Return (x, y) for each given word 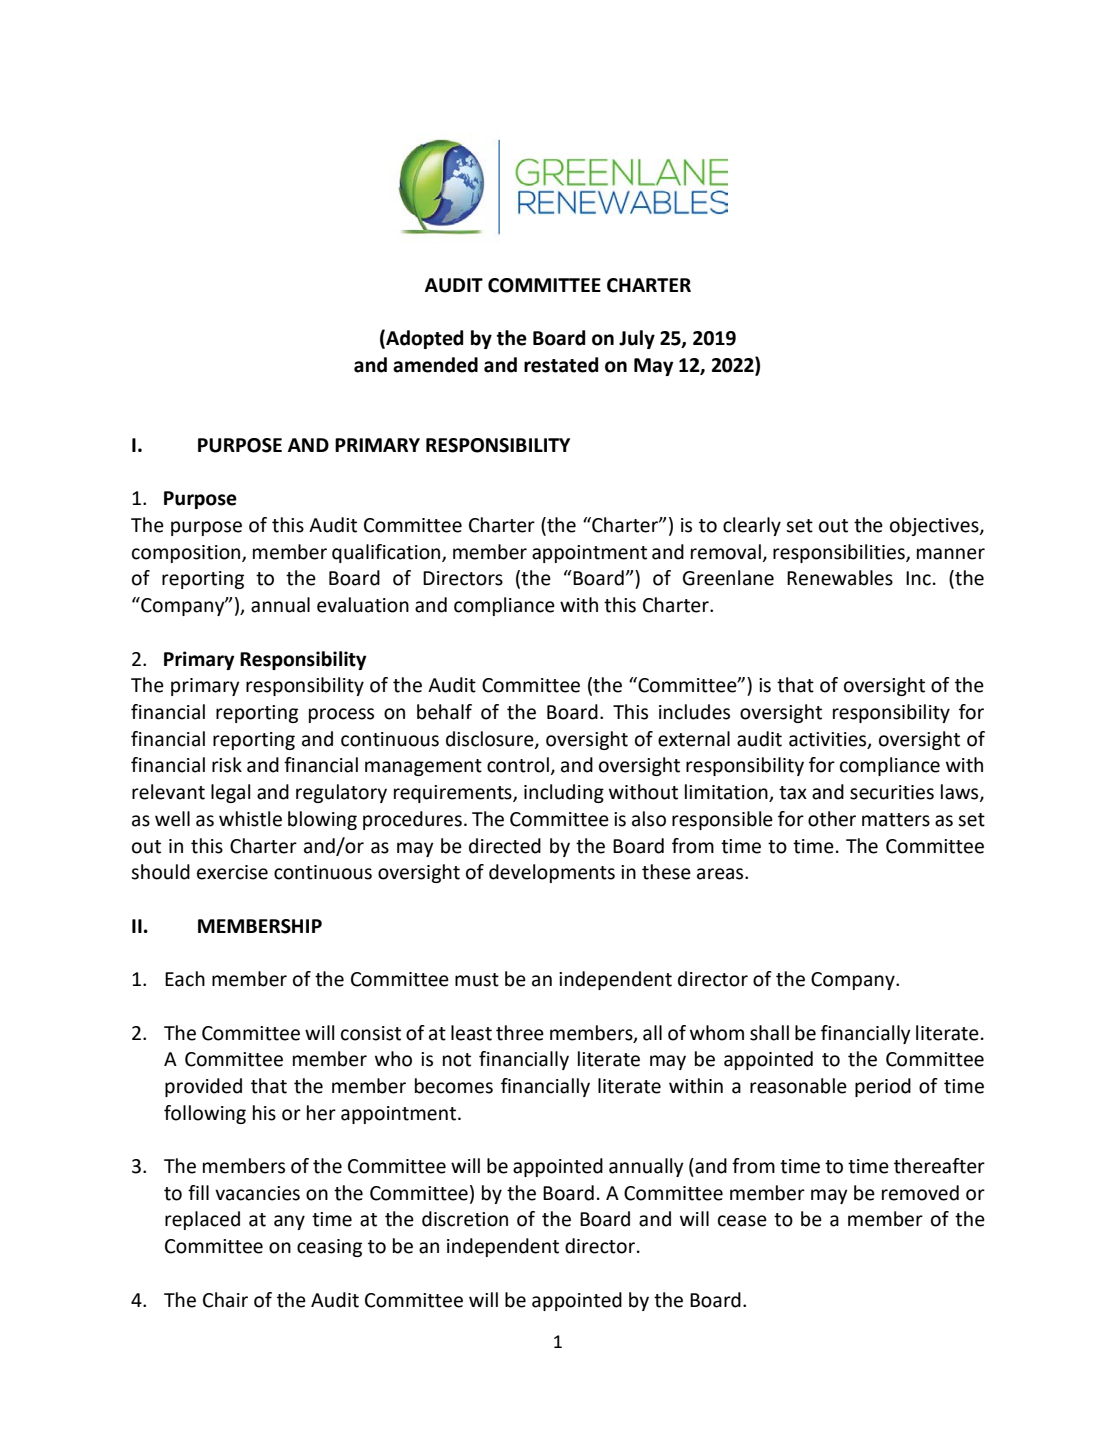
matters (896, 820)
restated (561, 365)
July (637, 339)
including (564, 793)
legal (230, 793)
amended (435, 365)
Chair (225, 1300)
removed (920, 1193)
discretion (465, 1219)
